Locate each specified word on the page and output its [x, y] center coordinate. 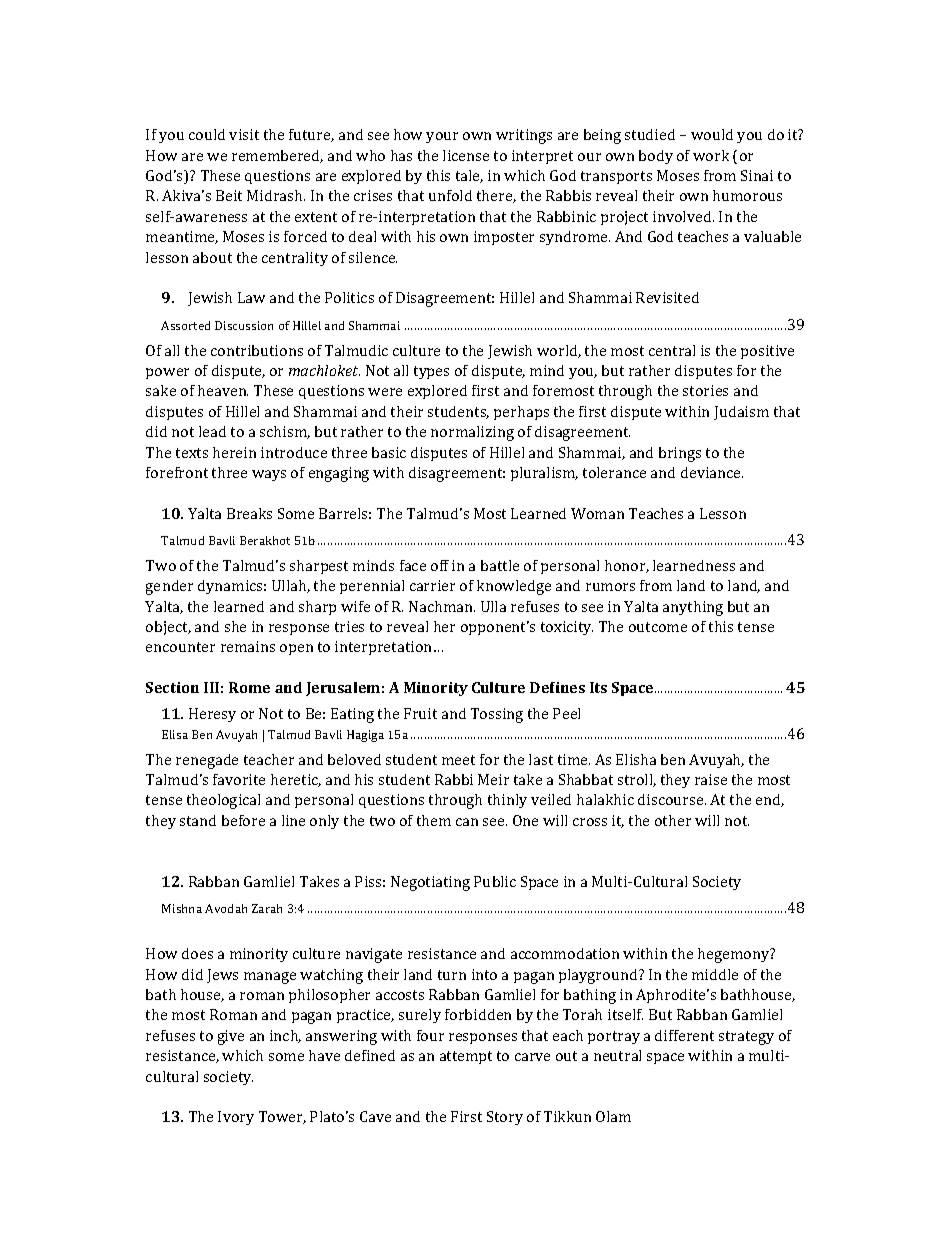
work [711, 155]
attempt [466, 1057]
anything [693, 608]
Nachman [442, 606]
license [466, 155]
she [235, 626]
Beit [229, 195]
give [231, 1037]
